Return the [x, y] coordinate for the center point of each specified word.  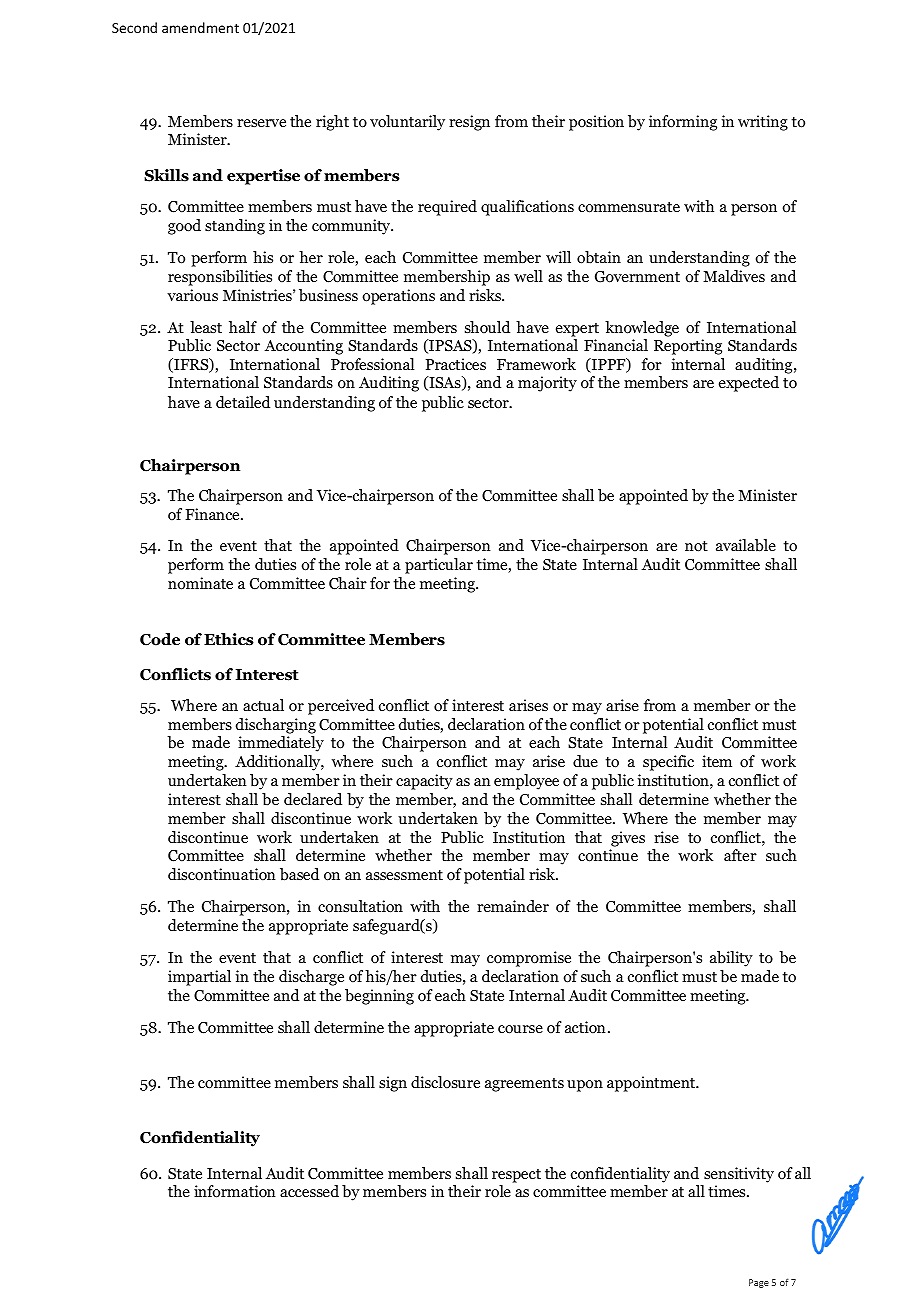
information [235, 1191]
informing [683, 123]
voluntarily [407, 123]
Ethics [229, 639]
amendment [200, 27]
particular [439, 566]
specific [668, 763]
